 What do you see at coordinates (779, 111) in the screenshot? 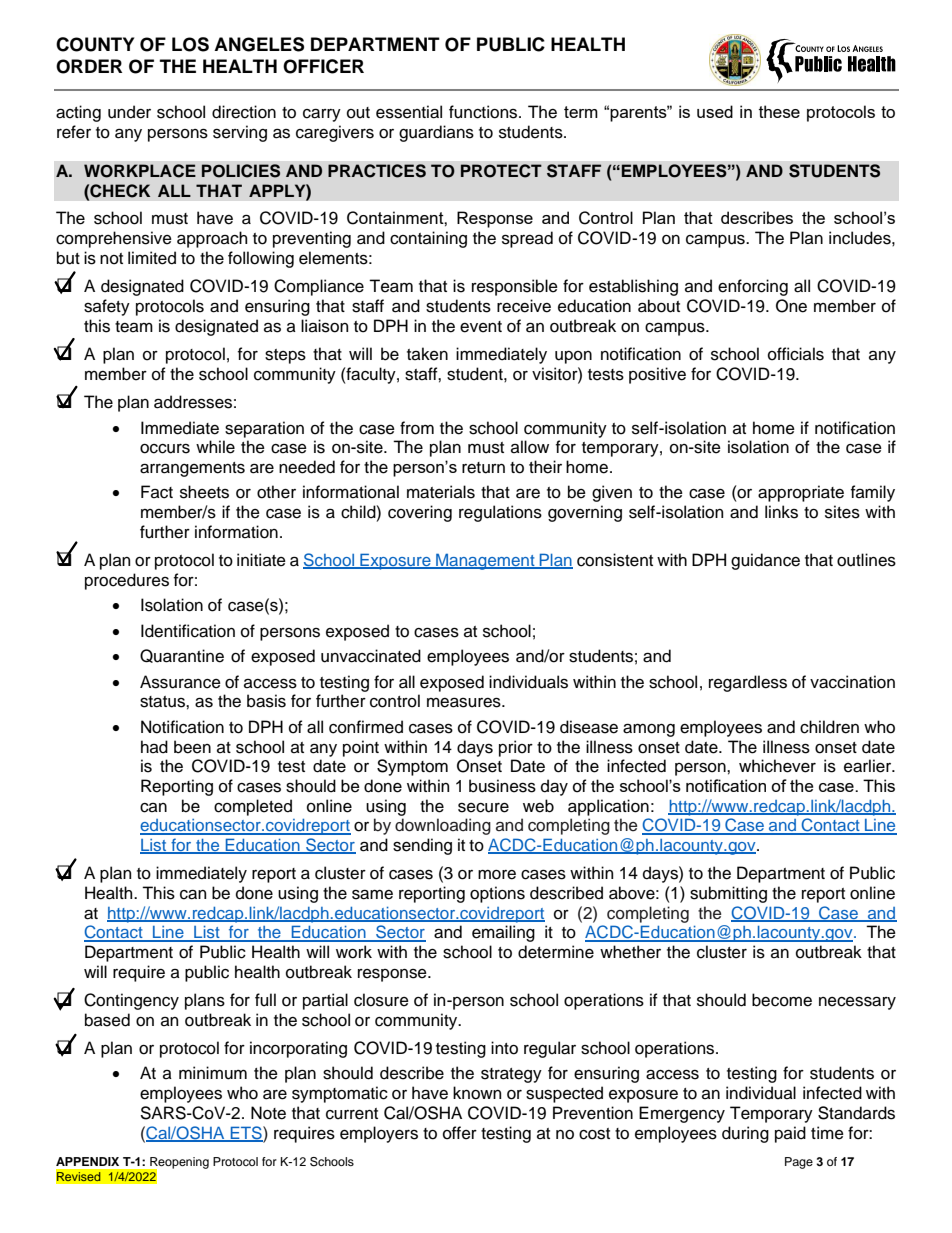
I see `these` at bounding box center [779, 111].
